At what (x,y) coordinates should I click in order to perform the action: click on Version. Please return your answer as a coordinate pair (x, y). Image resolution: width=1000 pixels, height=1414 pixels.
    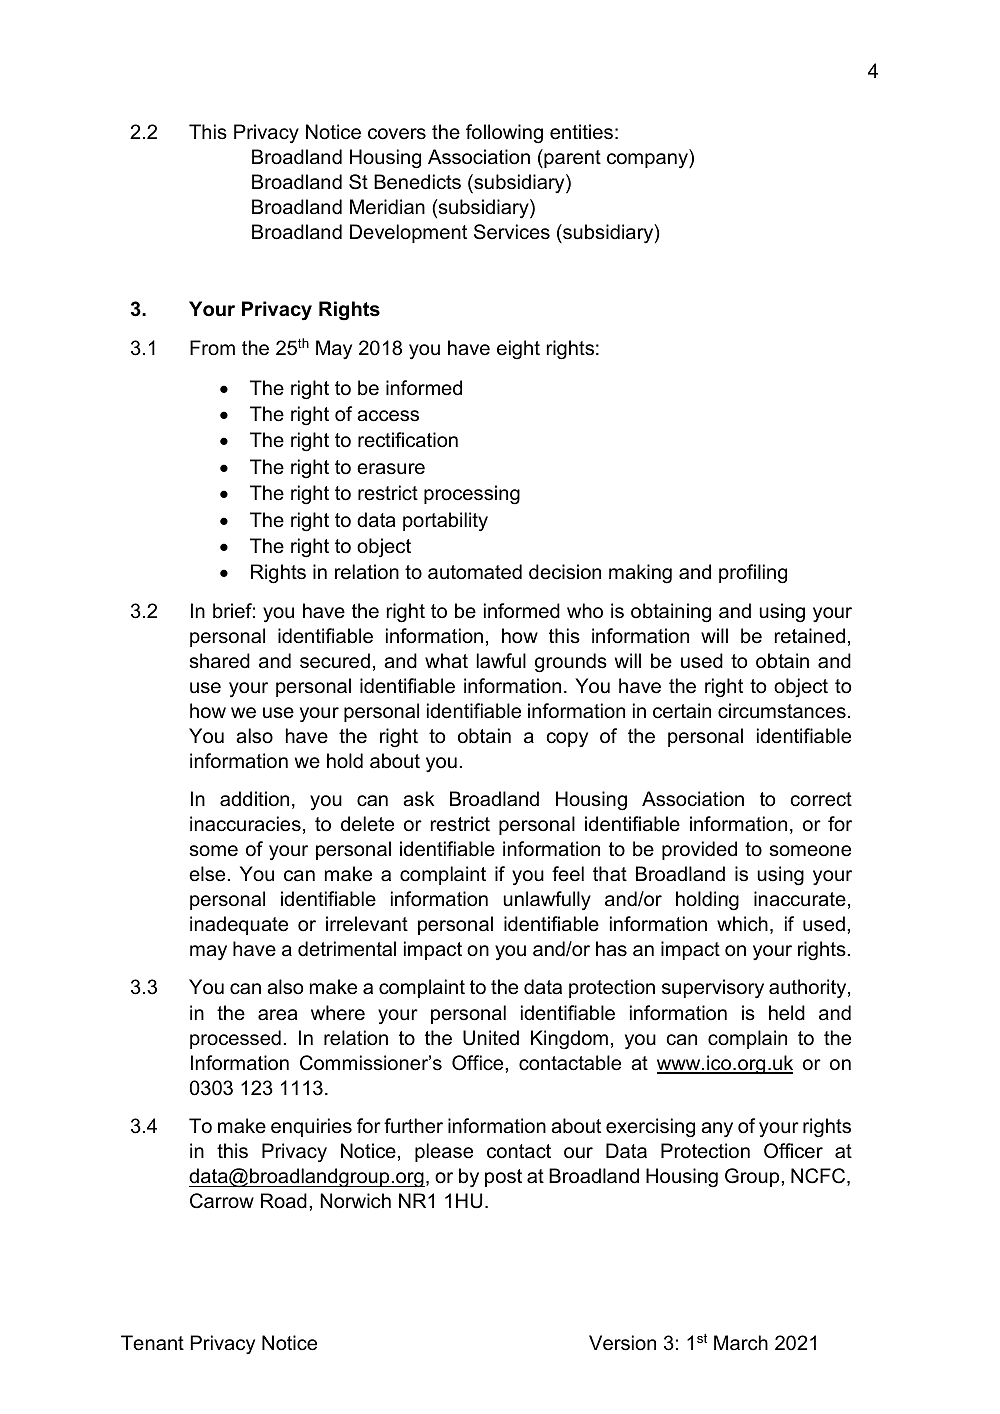
    Looking at the image, I should click on (622, 1343).
